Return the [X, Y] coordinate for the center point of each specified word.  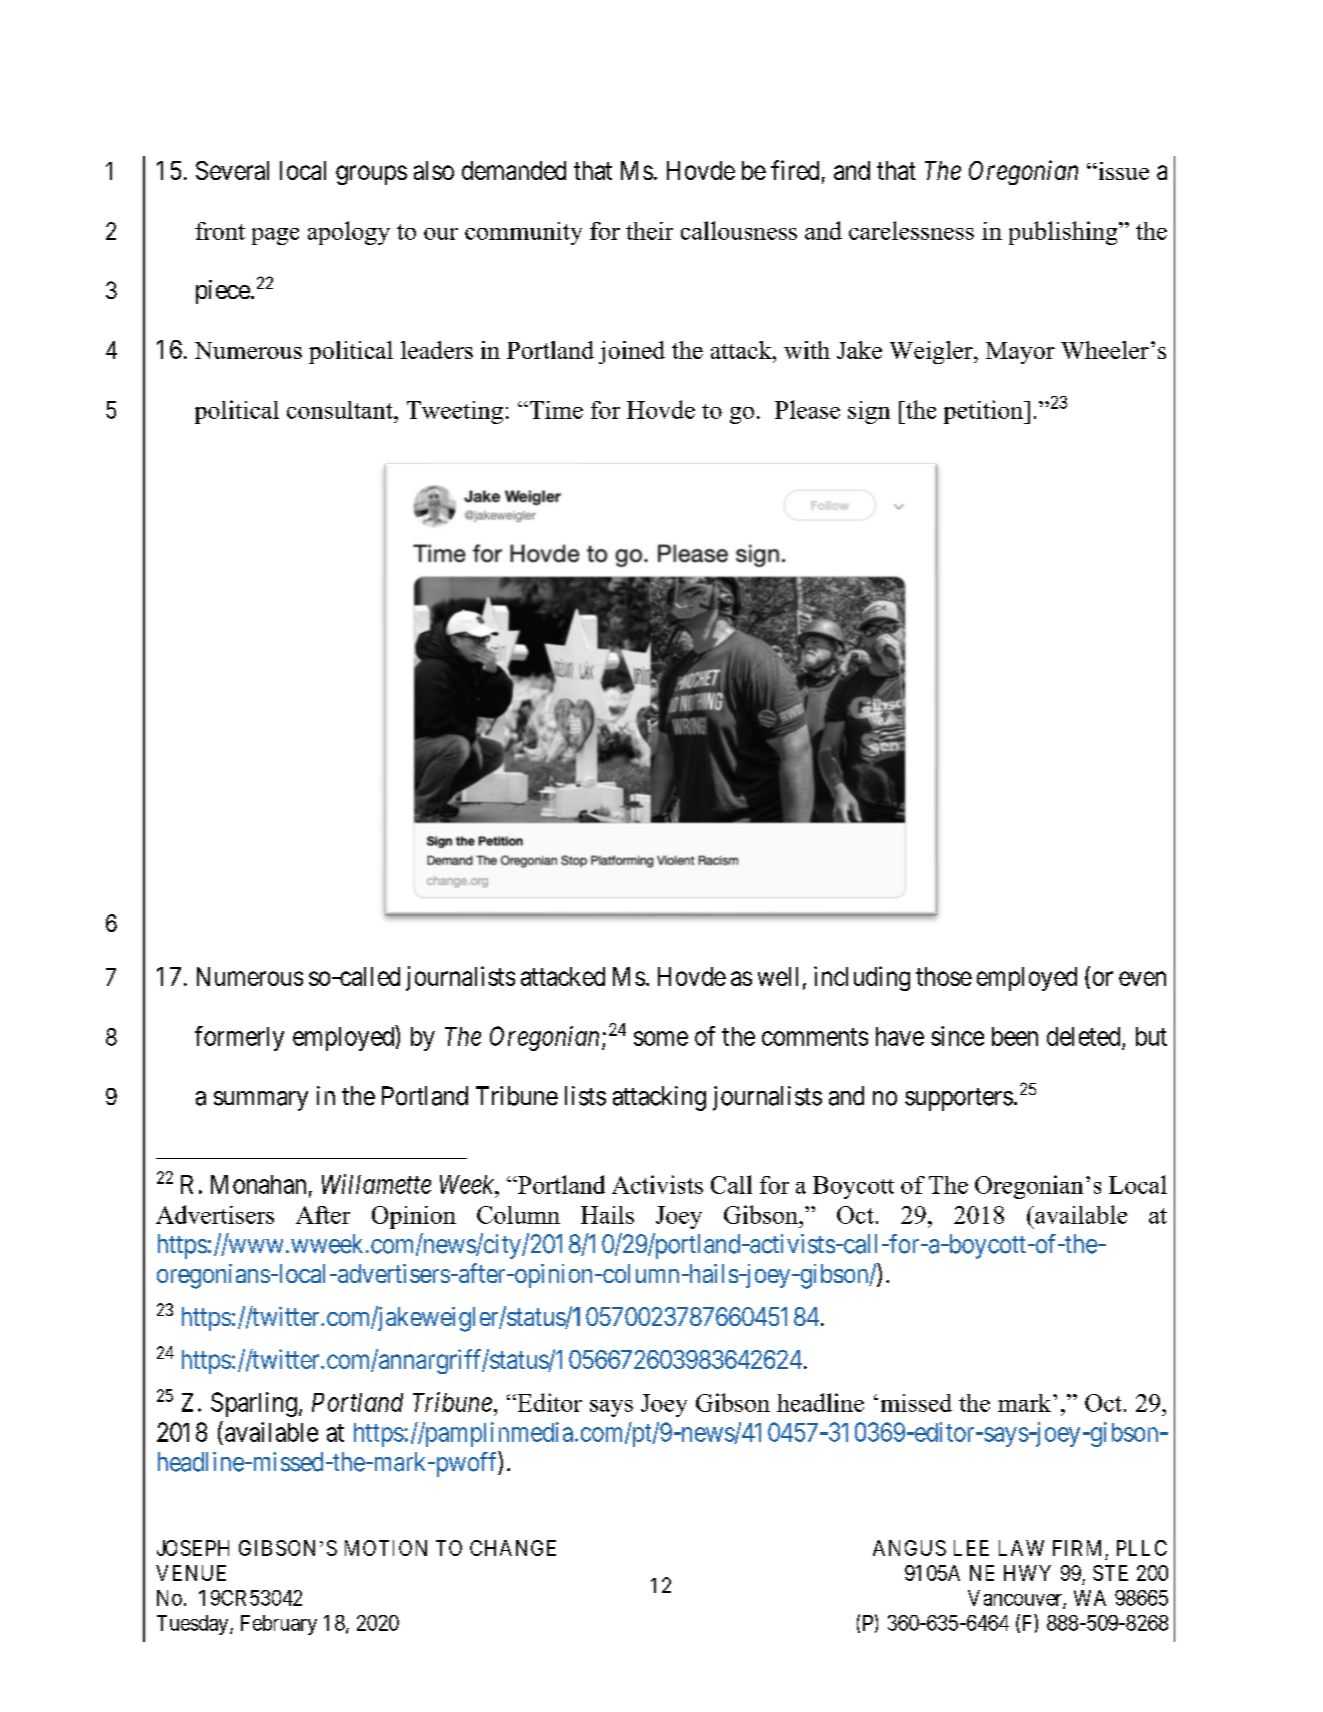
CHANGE [513, 1548]
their [649, 231]
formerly [239, 1038]
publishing [1064, 233]
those [944, 976]
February [279, 1625]
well [778, 976]
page [275, 236]
